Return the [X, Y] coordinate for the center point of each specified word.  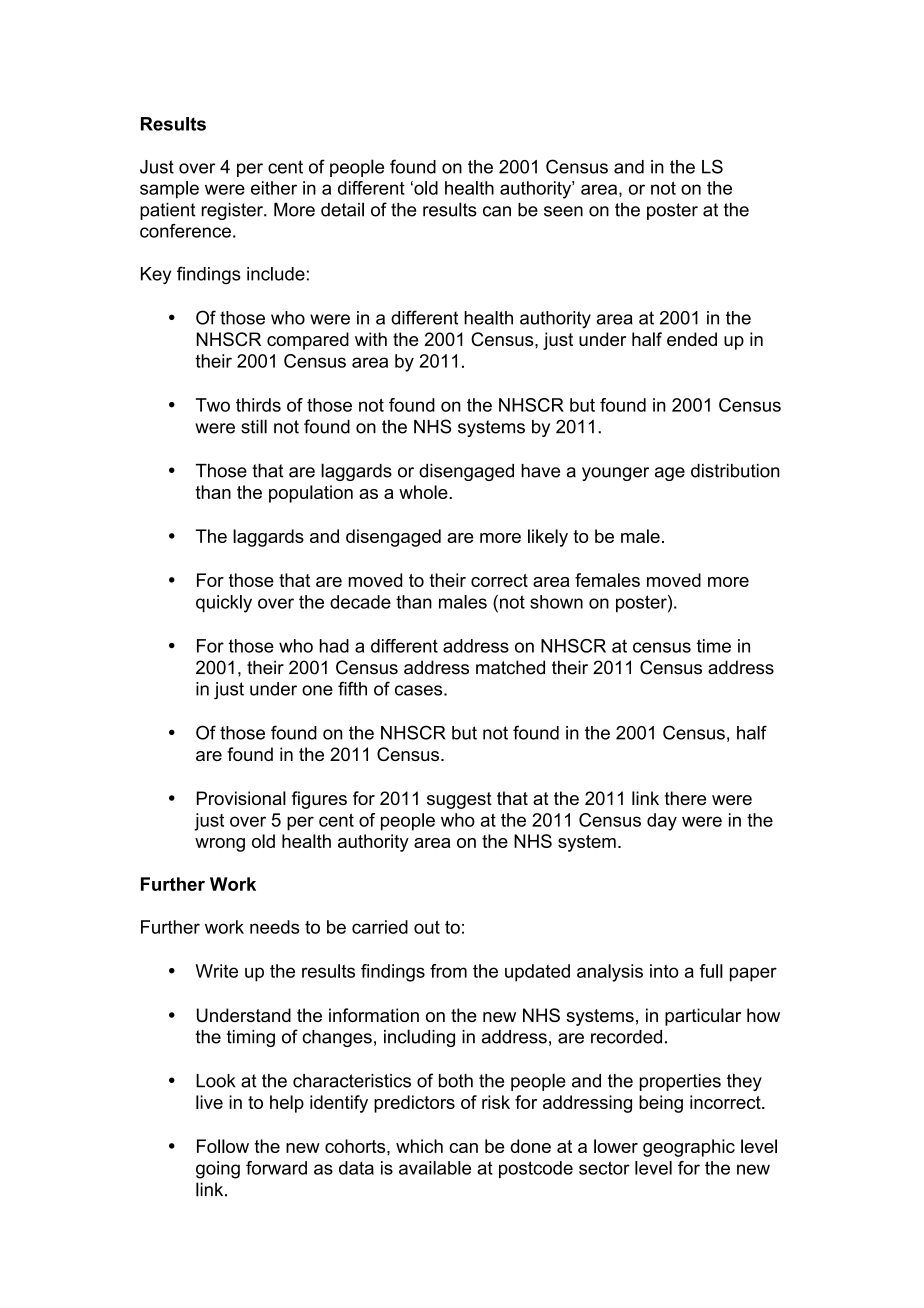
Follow [223, 1146]
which [419, 1146]
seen [563, 211]
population [311, 494]
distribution [735, 471]
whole [424, 492]
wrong [220, 845]
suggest [459, 800]
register [233, 211]
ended [692, 339]
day [662, 822]
